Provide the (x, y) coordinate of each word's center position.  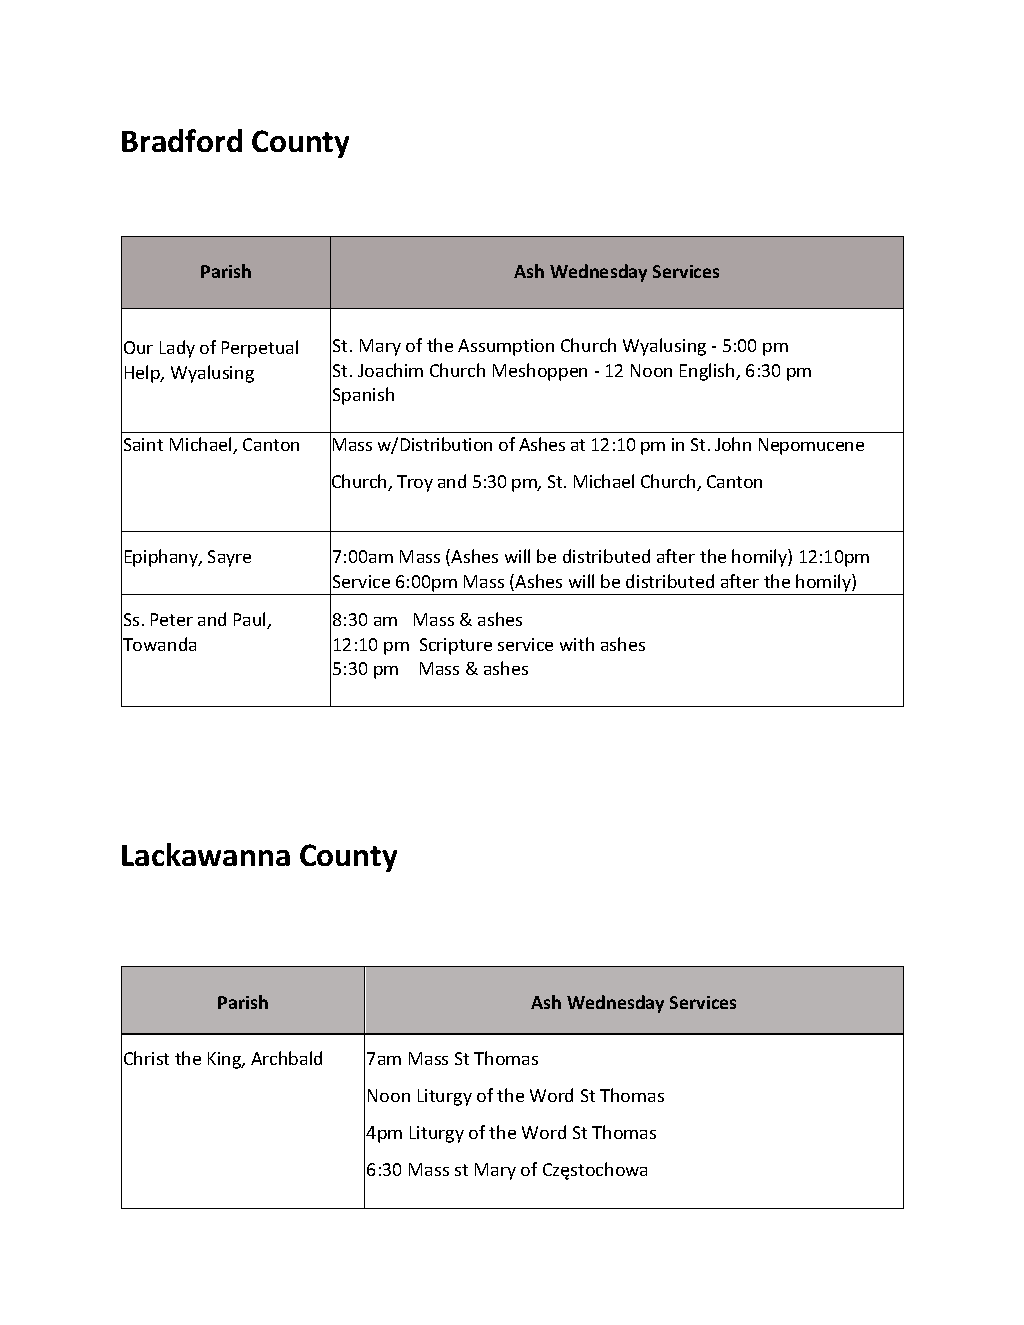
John (733, 444)
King (226, 1060)
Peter (172, 619)
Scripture (456, 646)
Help (143, 374)
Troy (415, 483)
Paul (251, 620)
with (577, 644)
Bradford (182, 140)
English (708, 372)
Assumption (506, 347)
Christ (146, 1058)
